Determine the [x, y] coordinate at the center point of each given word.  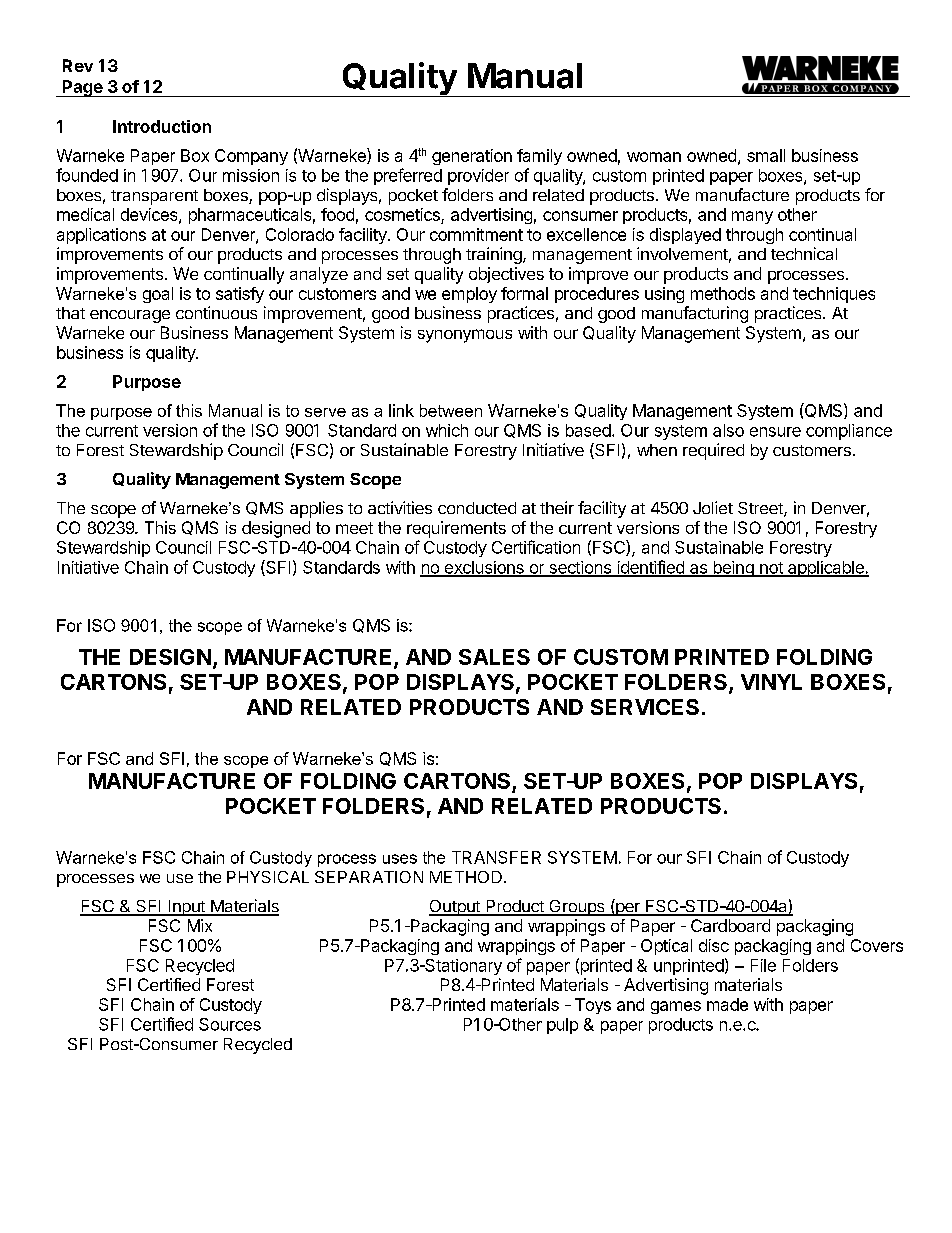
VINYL [771, 682]
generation [472, 157]
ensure [775, 432]
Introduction [162, 126]
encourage [130, 316]
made [727, 1004]
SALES [494, 657]
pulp [562, 1026]
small [766, 155]
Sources [230, 1024]
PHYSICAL [268, 877]
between [451, 410]
